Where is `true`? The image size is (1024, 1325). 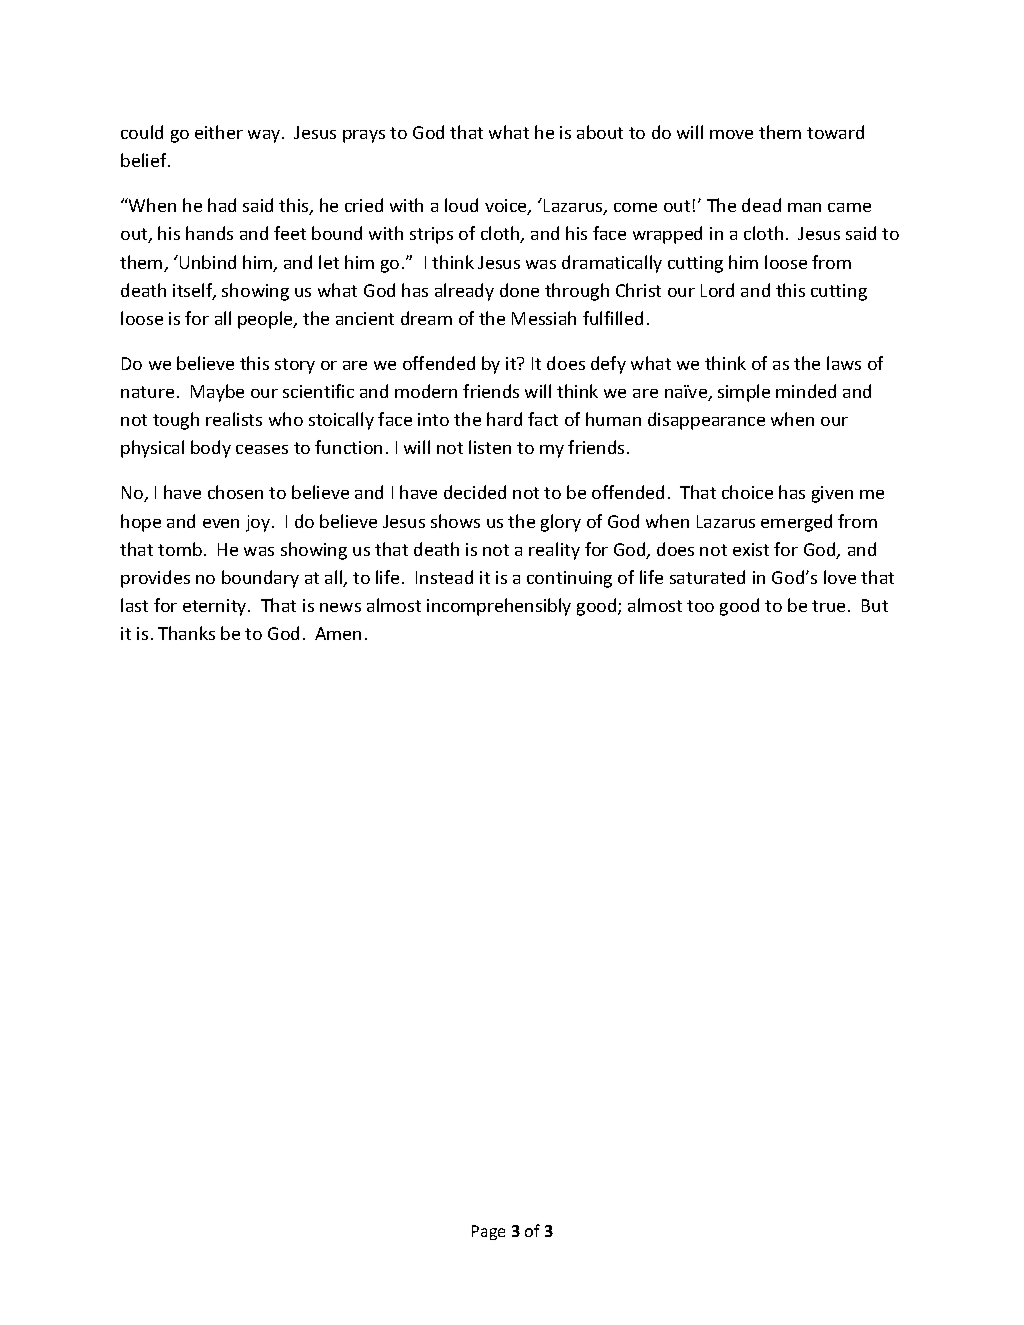
true is located at coordinates (828, 606).
